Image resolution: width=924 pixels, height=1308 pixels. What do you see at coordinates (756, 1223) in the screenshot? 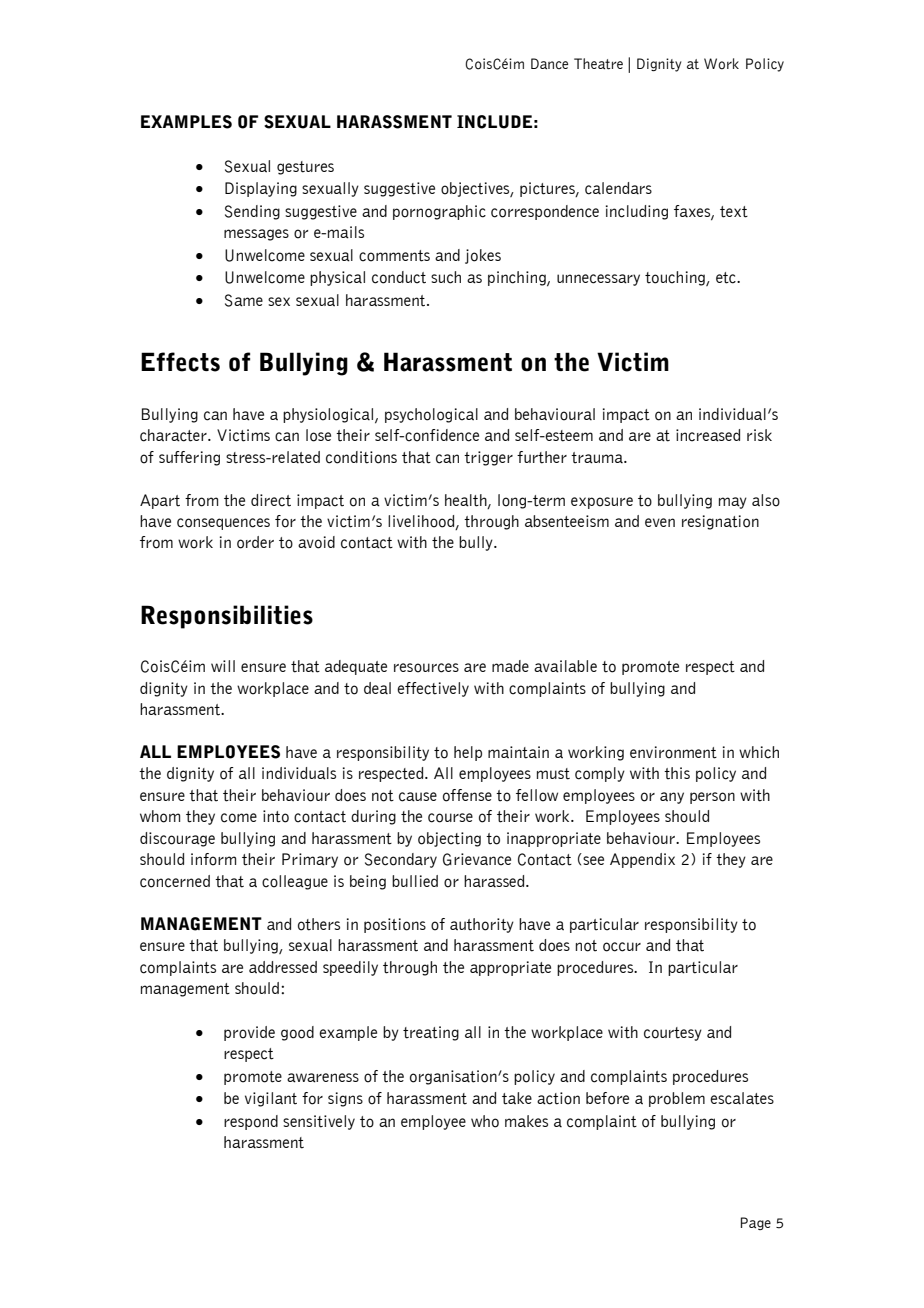
I see `Page` at bounding box center [756, 1223].
